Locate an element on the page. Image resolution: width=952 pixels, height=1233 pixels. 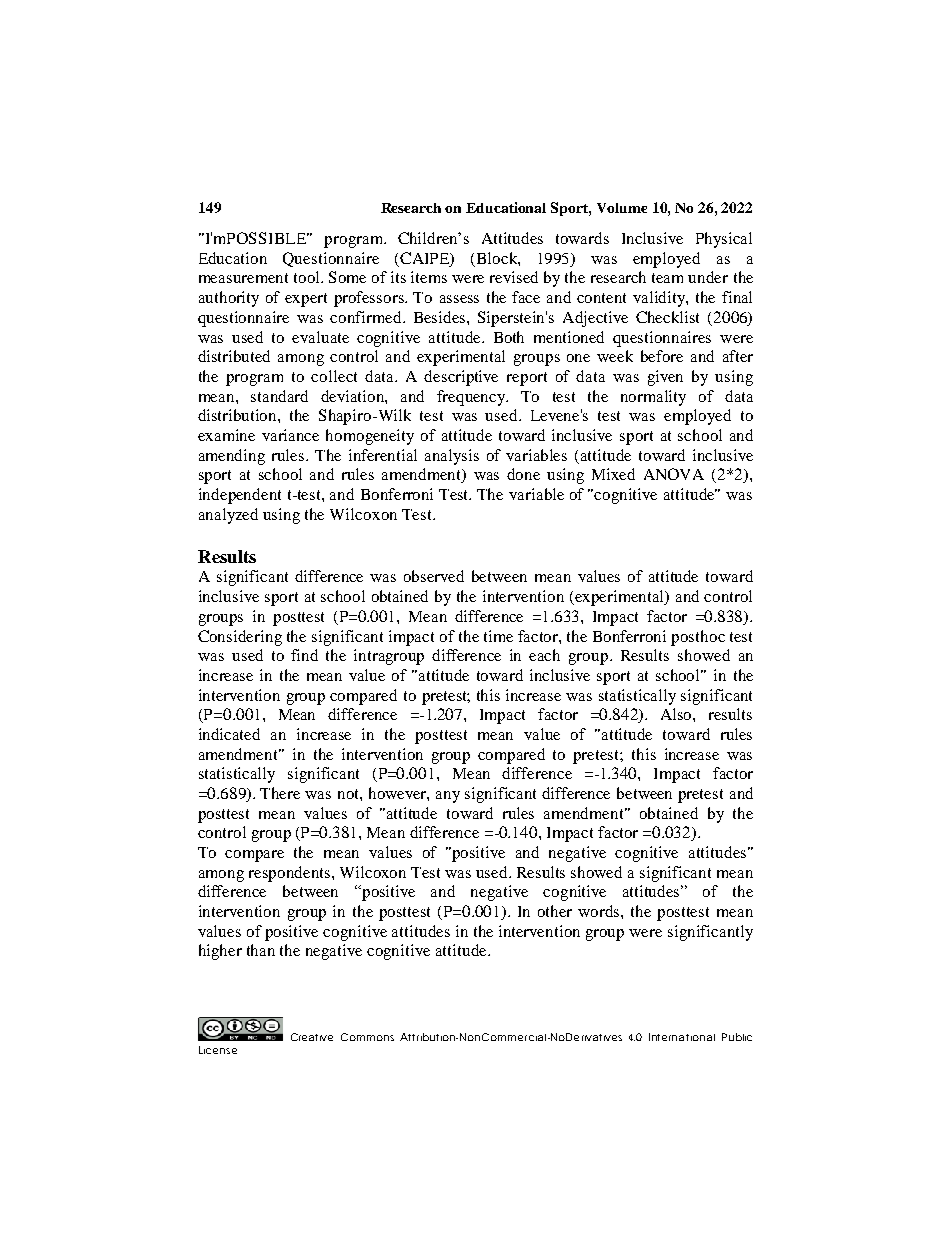
tool is located at coordinates (308, 277).
